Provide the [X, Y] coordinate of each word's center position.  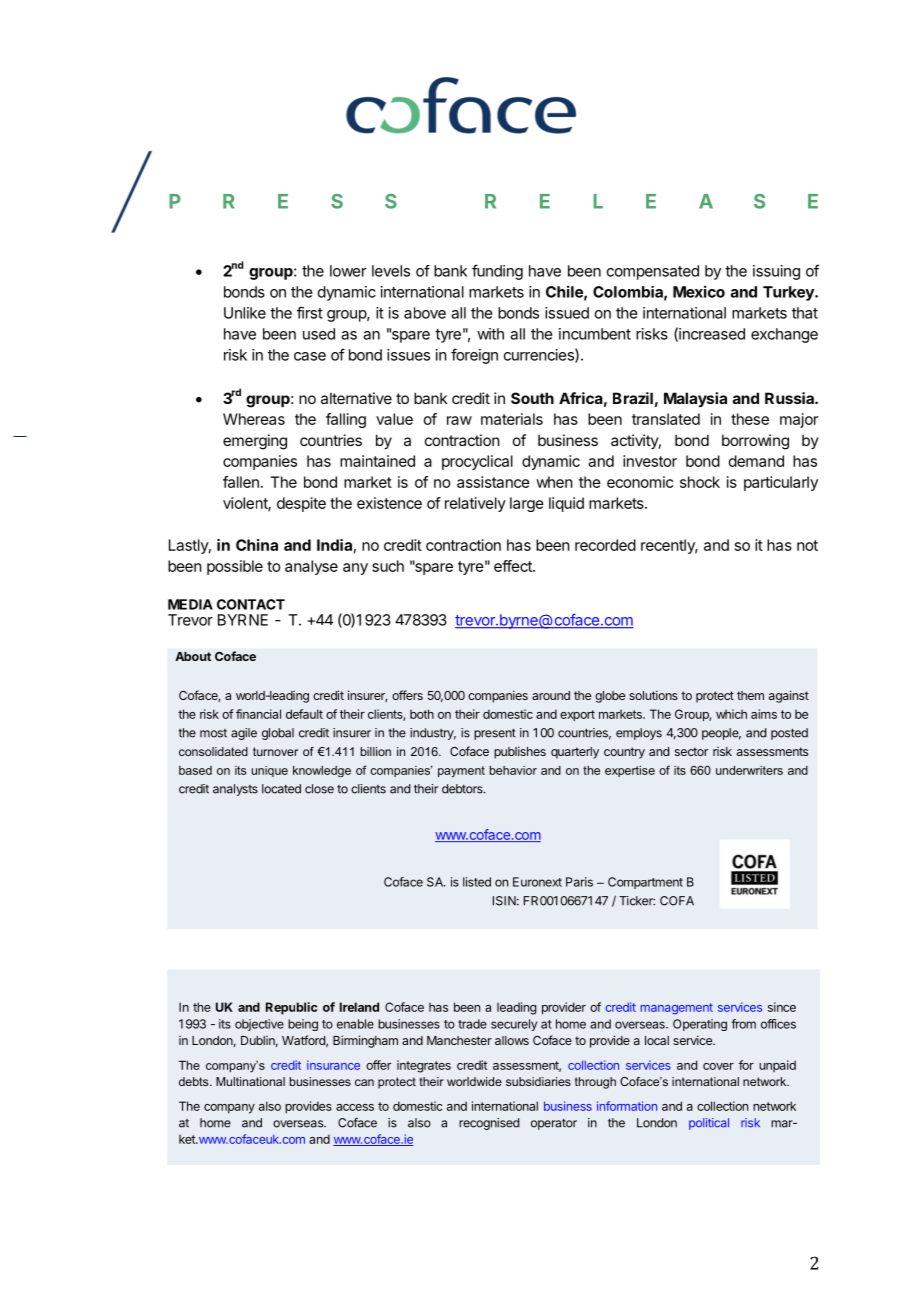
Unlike [245, 313]
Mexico [699, 291]
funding [497, 272]
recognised [489, 1124]
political [709, 1124]
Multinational [250, 1081]
